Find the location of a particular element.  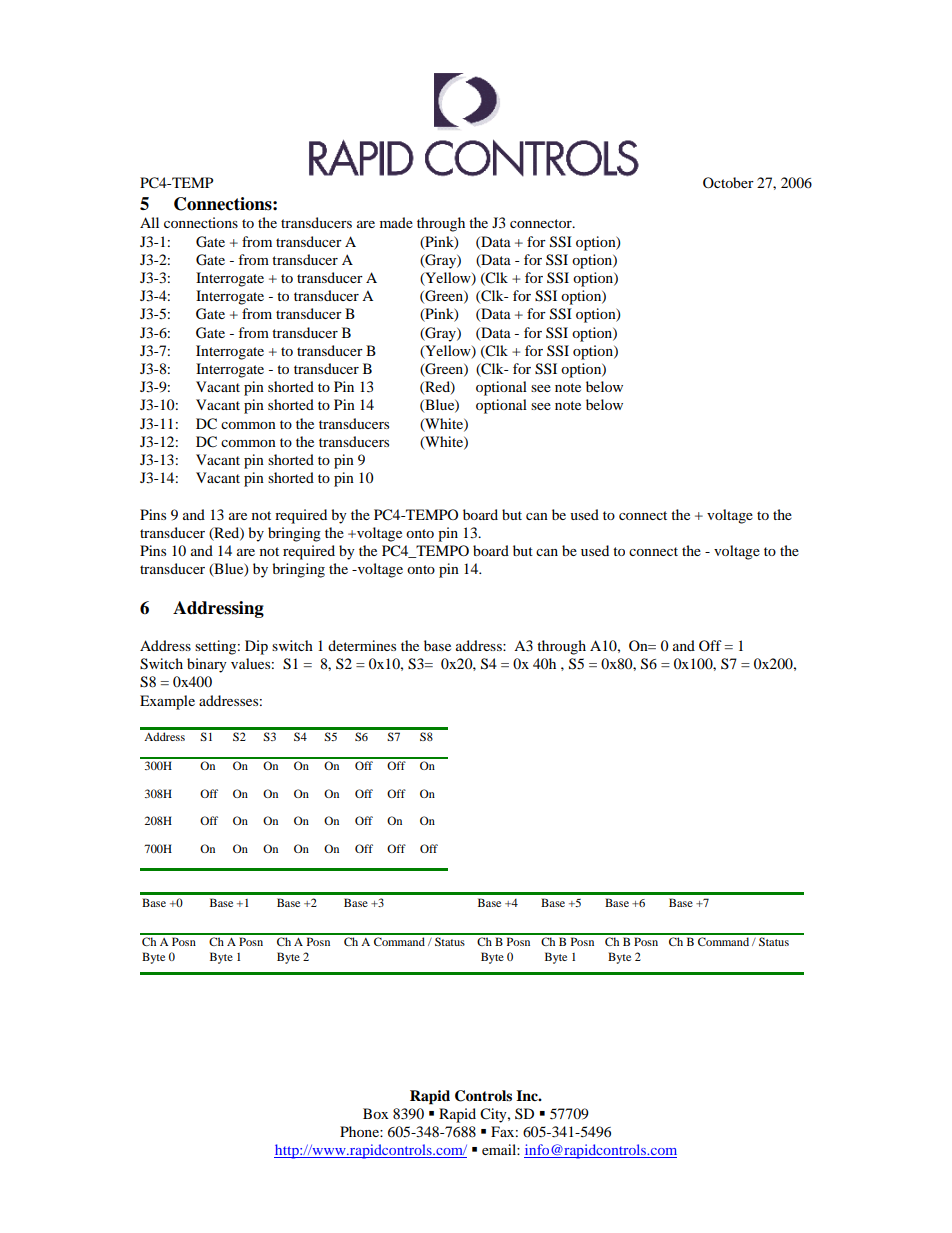

Phone is located at coordinates (360, 1131).
